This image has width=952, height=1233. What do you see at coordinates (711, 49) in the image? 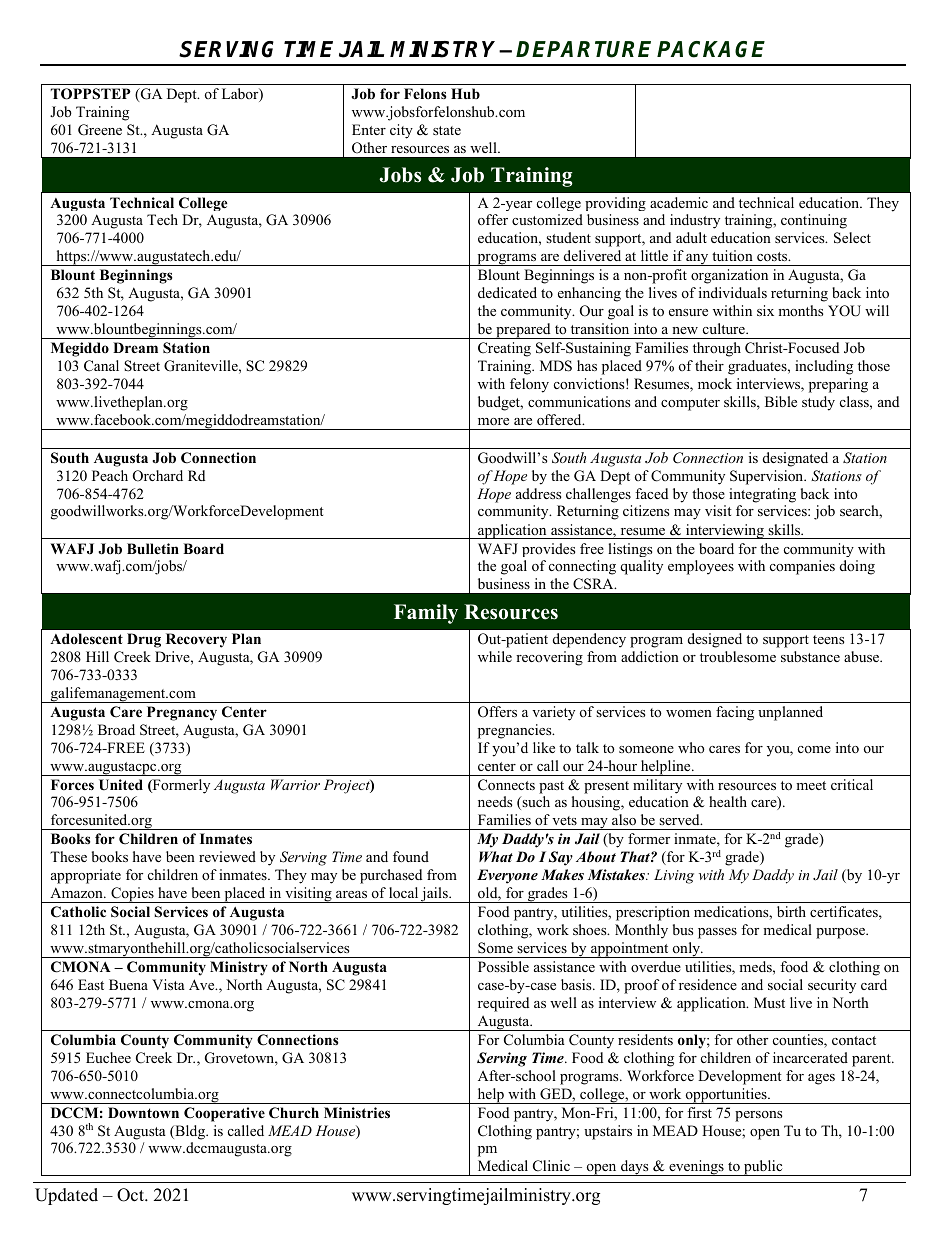
I see `PACKAGE` at bounding box center [711, 49].
